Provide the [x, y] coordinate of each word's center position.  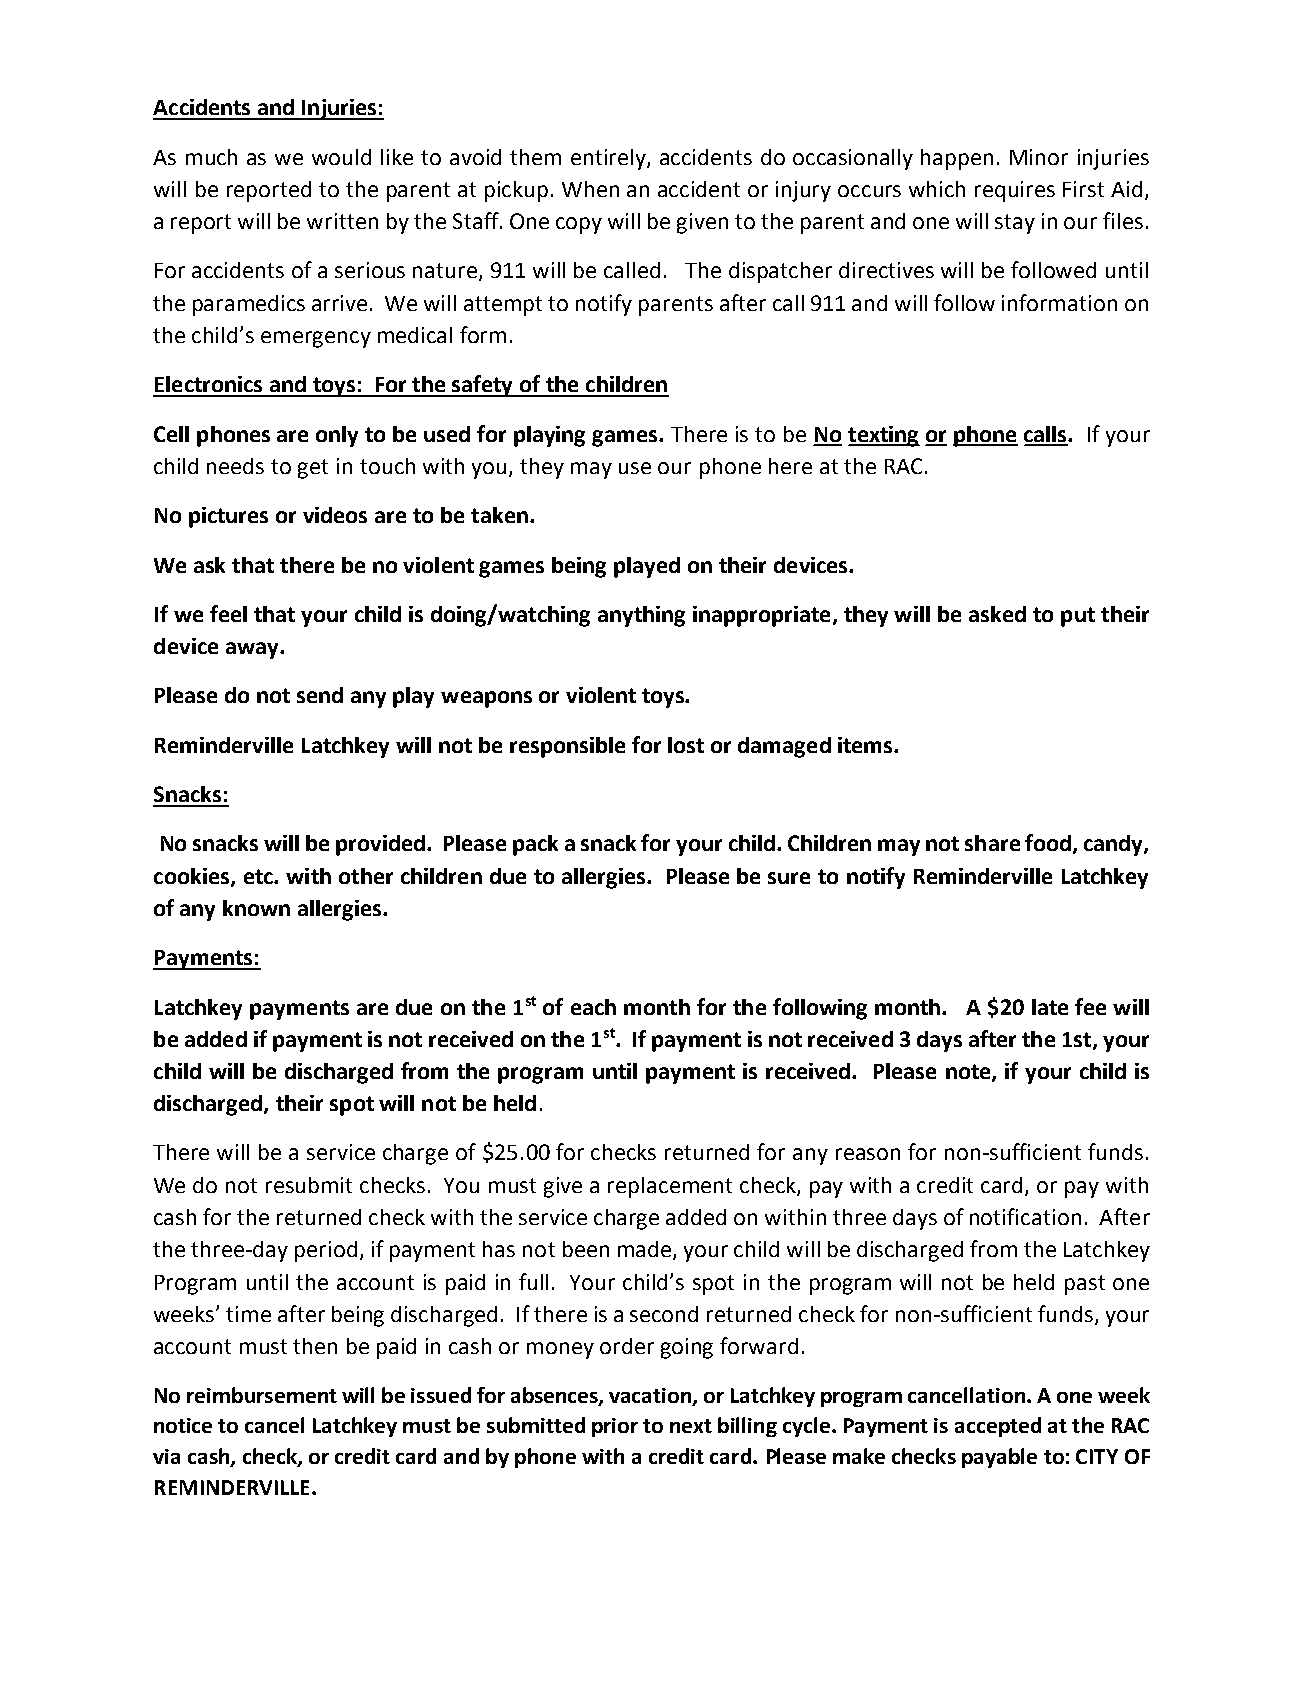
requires [1015, 191]
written [342, 221]
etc [259, 876]
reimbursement [262, 1395]
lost [686, 745]
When [590, 189]
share [992, 843]
